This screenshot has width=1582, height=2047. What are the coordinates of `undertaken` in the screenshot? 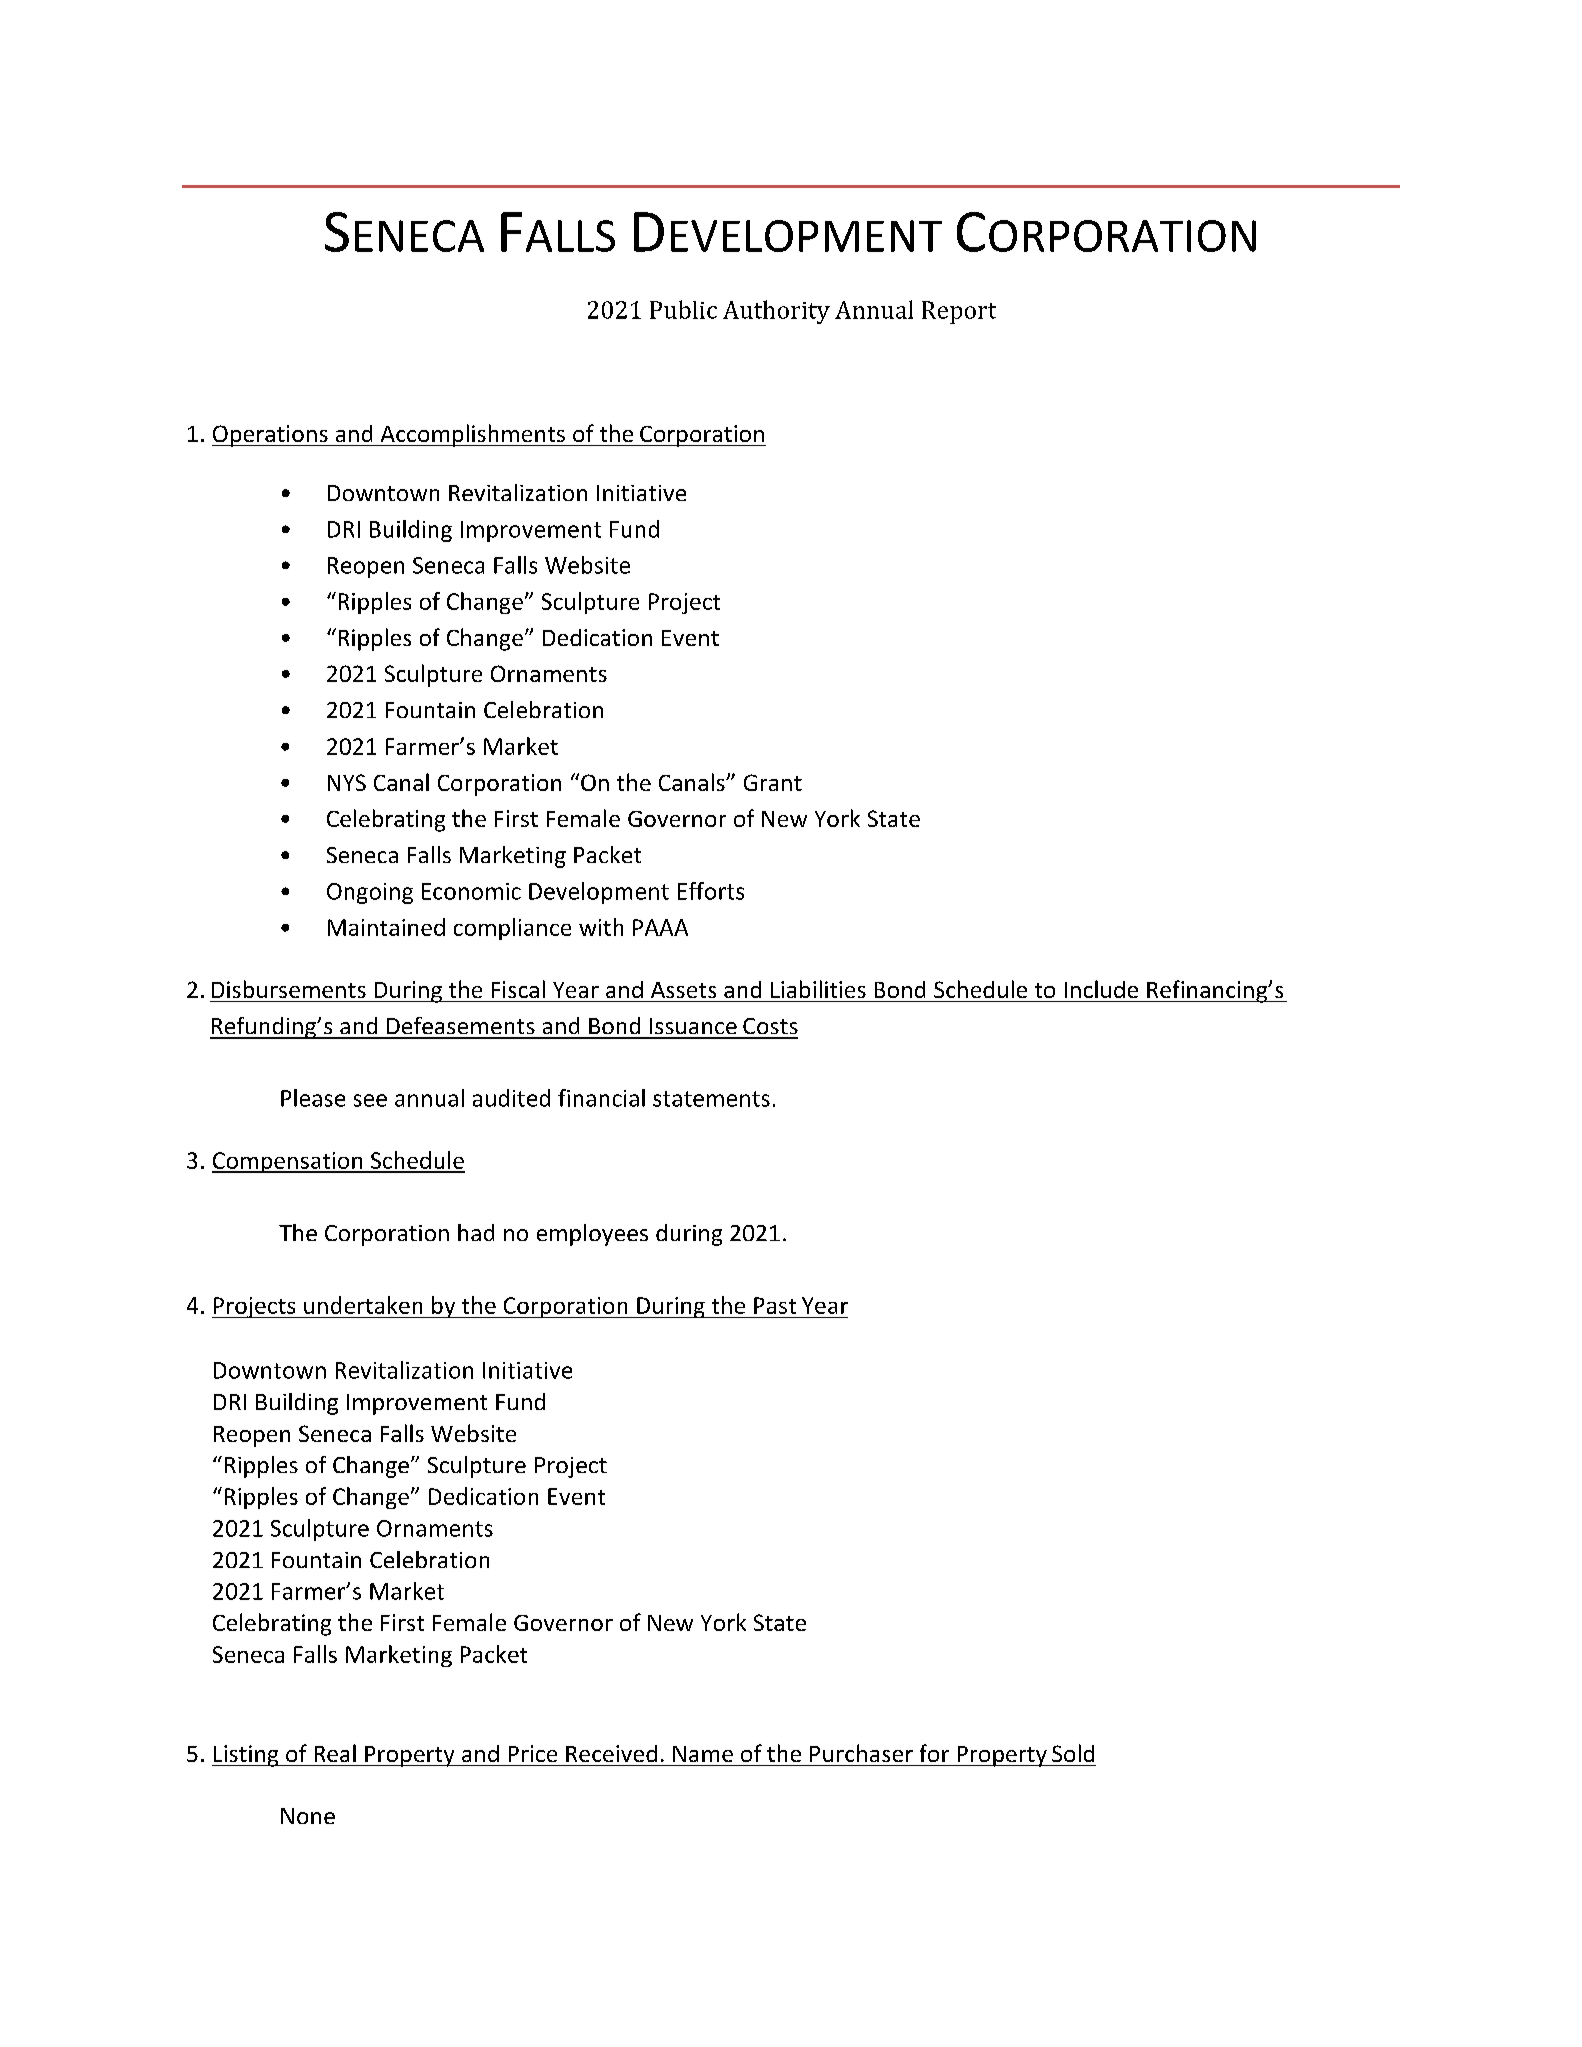 It's located at (363, 1305).
